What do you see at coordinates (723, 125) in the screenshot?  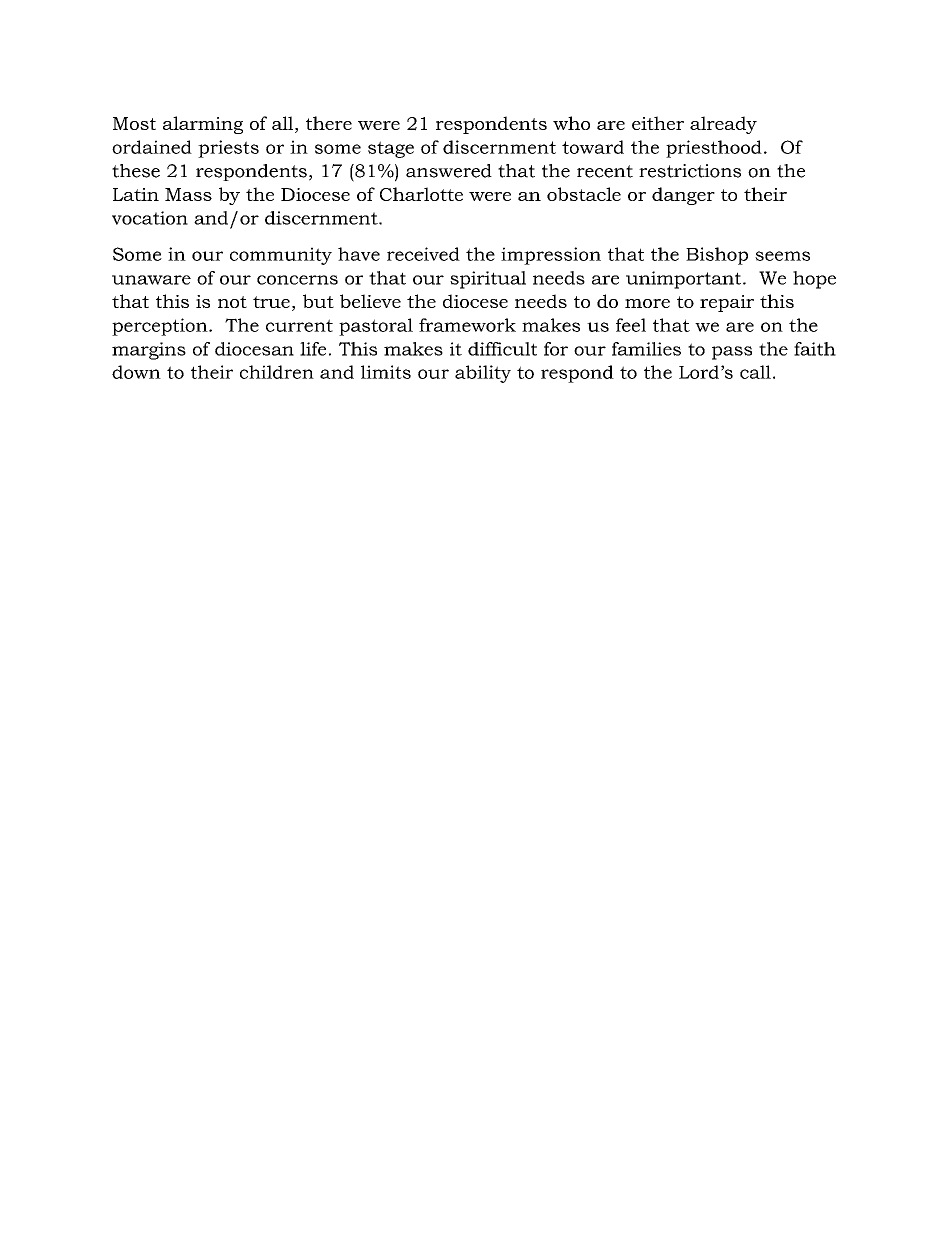 I see `already` at bounding box center [723, 125].
